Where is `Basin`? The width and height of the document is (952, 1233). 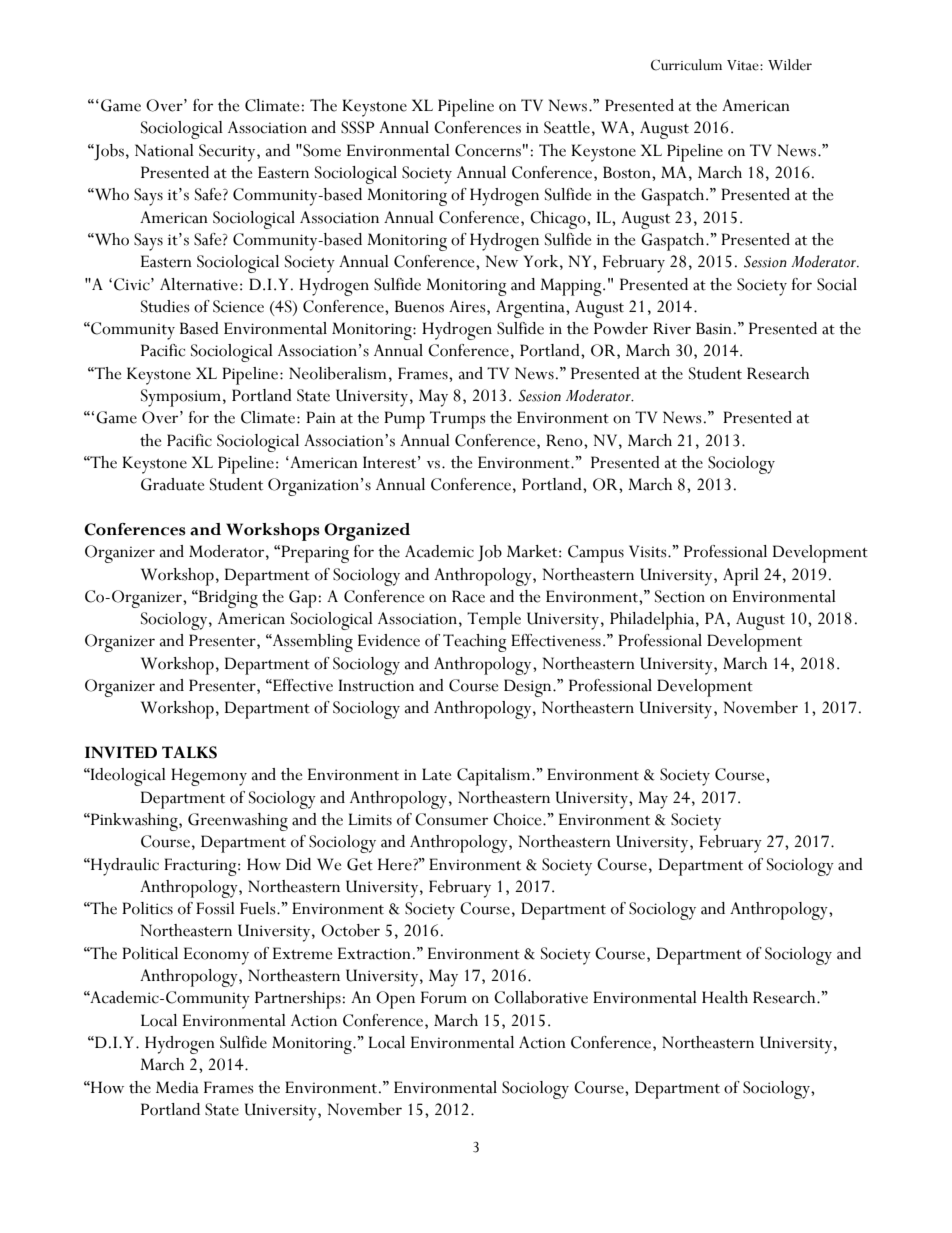
Basin is located at coordinates (714, 328).
